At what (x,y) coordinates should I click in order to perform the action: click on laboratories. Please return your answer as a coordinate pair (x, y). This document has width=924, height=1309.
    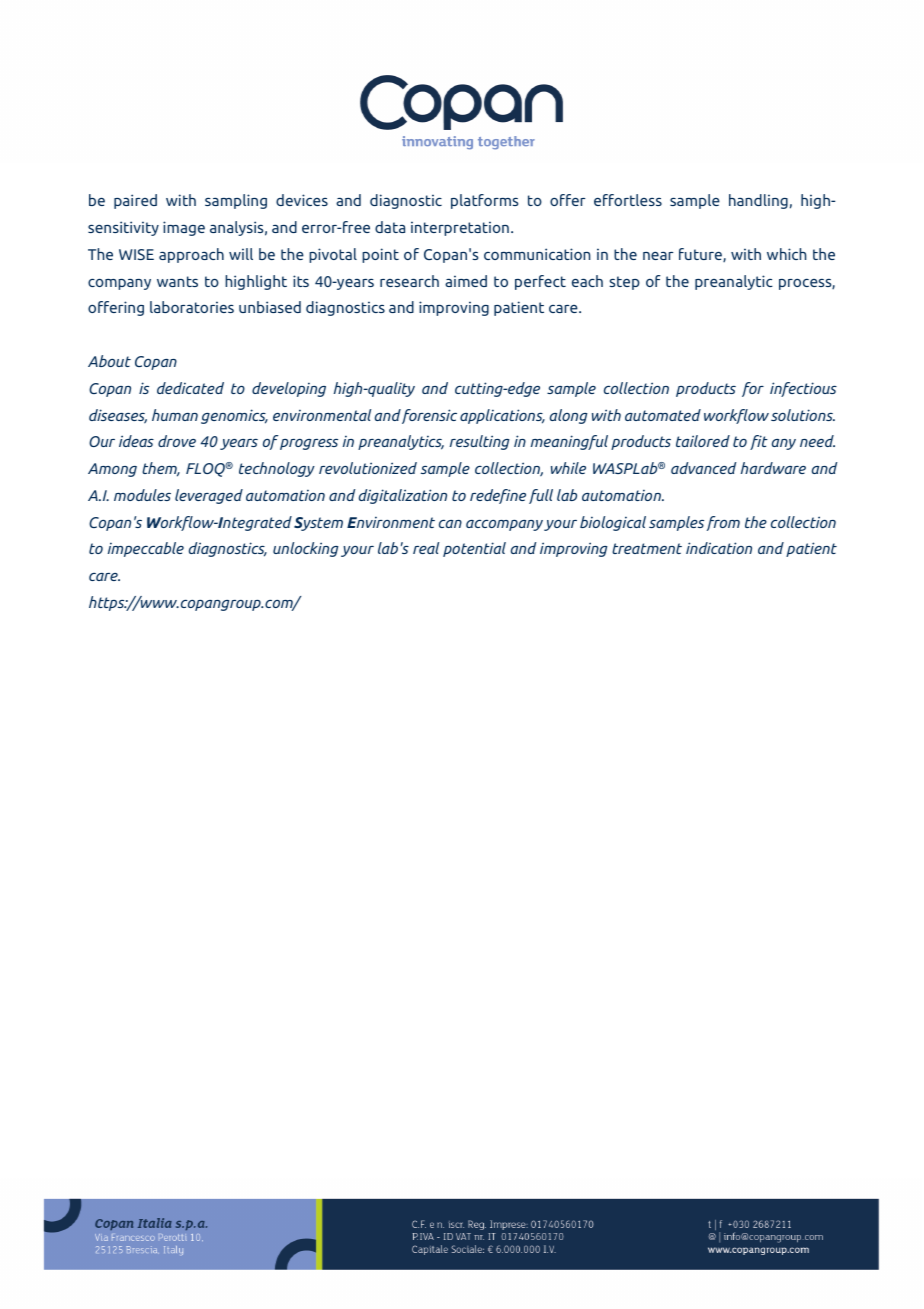
    Looking at the image, I should click on (192, 307).
